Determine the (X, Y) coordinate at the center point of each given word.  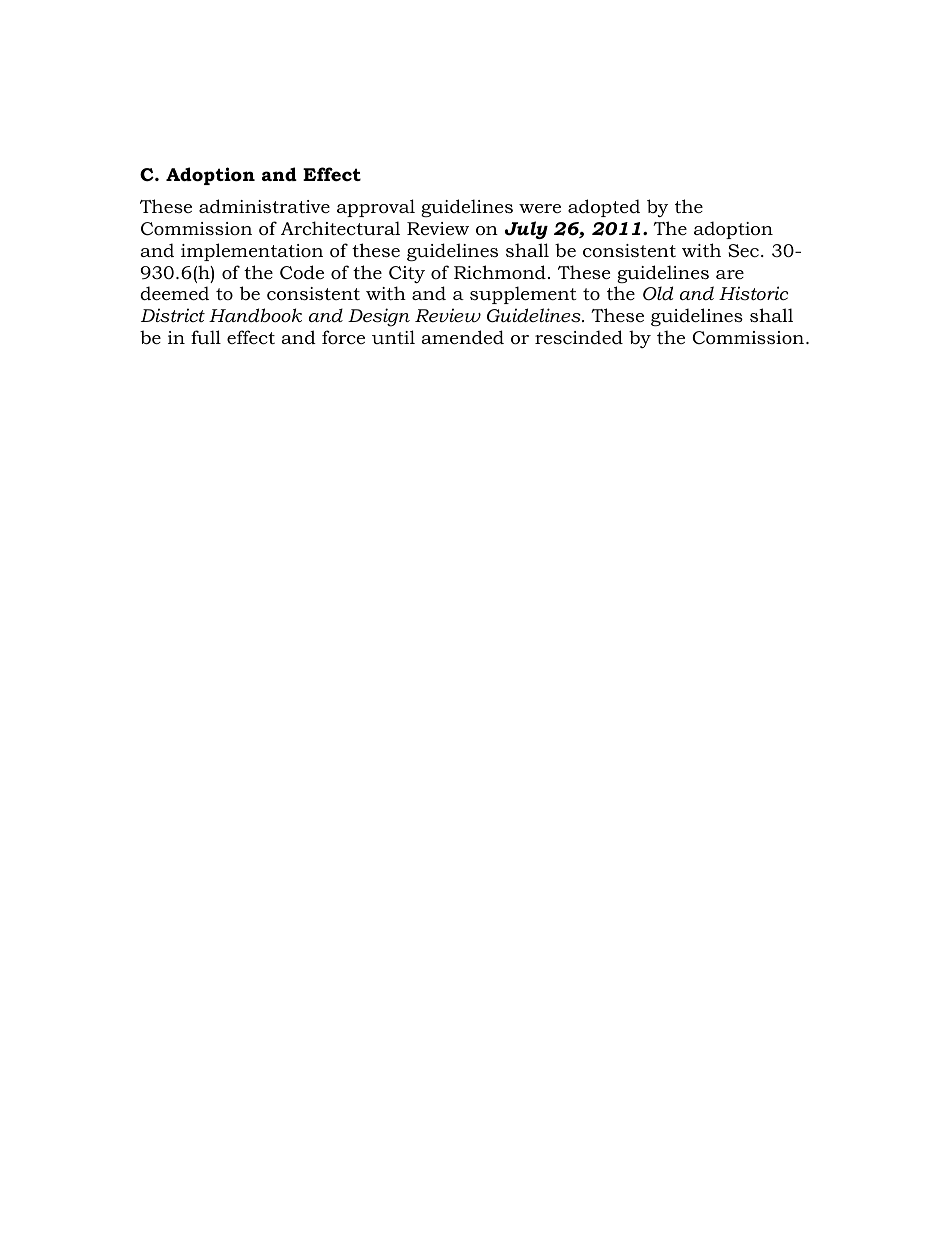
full (206, 337)
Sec (743, 251)
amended (462, 337)
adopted (604, 208)
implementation (252, 252)
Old (658, 293)
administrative (264, 206)
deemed (174, 293)
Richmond (500, 272)
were (540, 208)
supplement (523, 295)
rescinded (579, 337)
